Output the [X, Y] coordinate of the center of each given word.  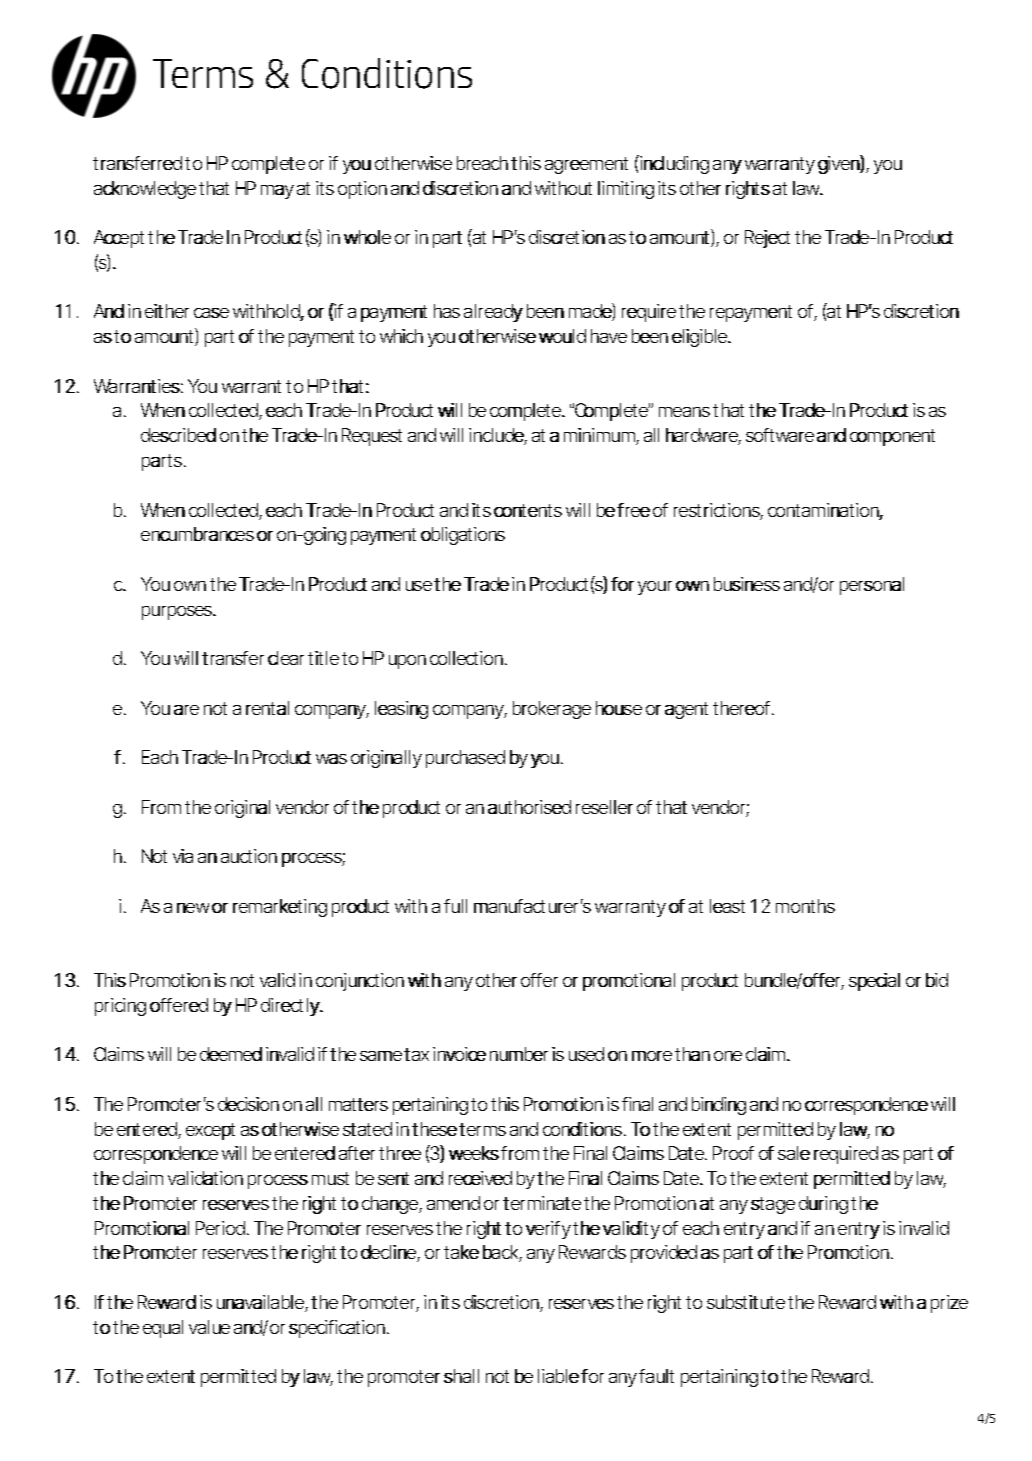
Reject [767, 239]
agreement [586, 165]
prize [949, 1304]
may [277, 192]
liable [558, 1376]
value [209, 1327]
